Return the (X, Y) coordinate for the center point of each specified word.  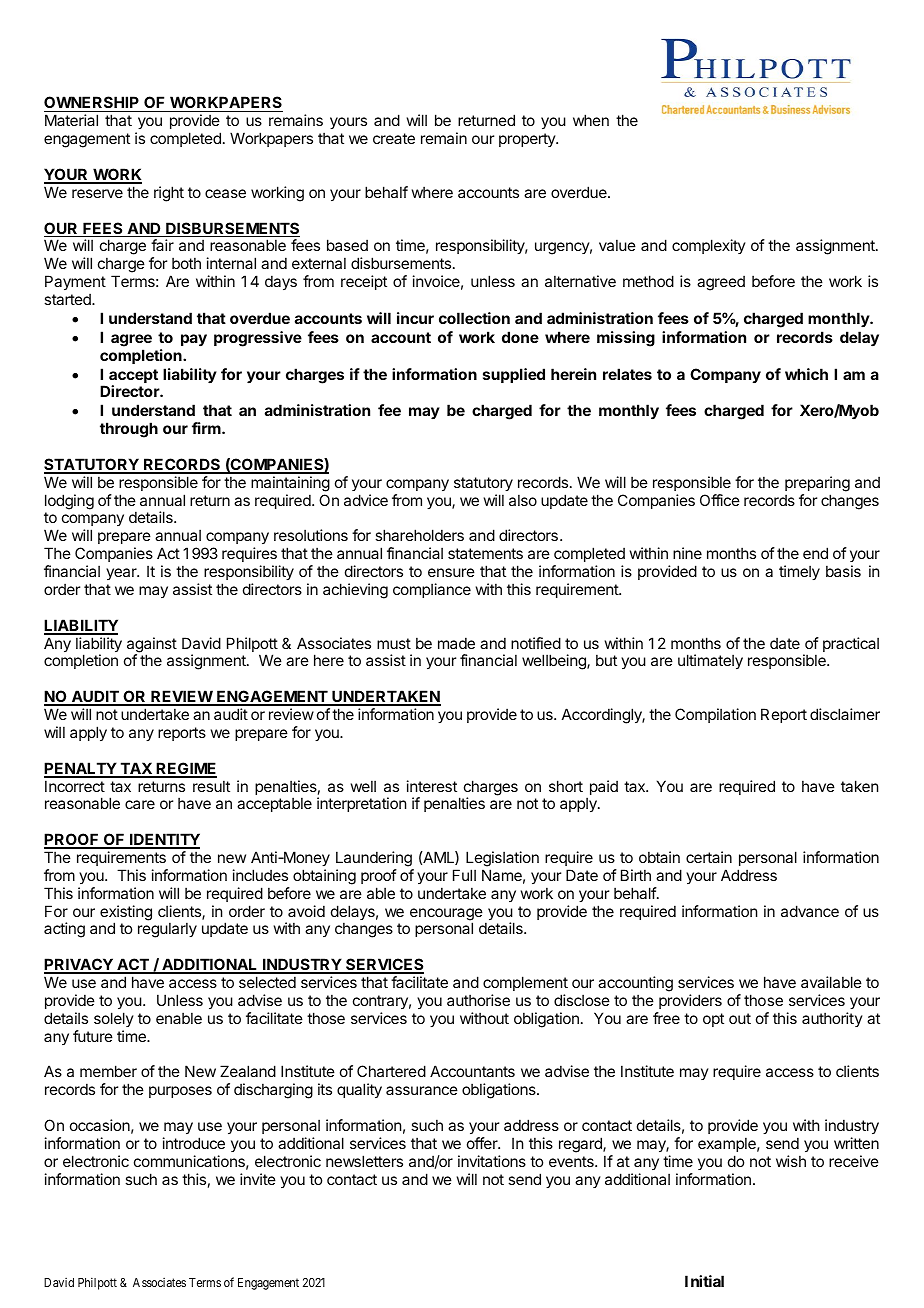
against (152, 646)
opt (713, 1020)
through (129, 430)
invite (258, 1179)
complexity (709, 246)
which (806, 374)
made (456, 643)
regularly (167, 930)
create (394, 138)
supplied (514, 375)
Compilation (715, 715)
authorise (478, 1000)
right (169, 194)
